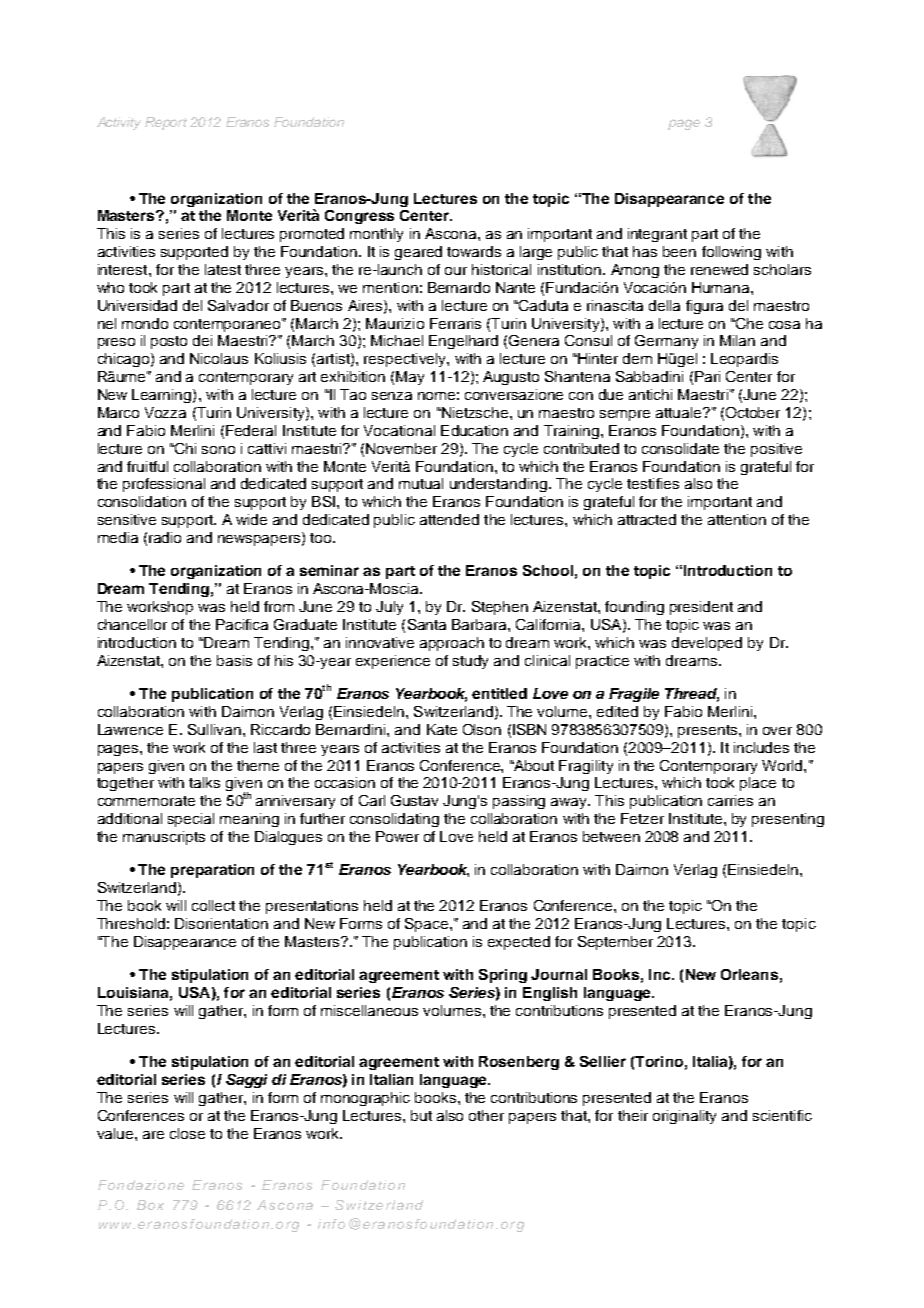 This image has width=924, height=1308. I want to click on Orleans, so click(749, 974).
